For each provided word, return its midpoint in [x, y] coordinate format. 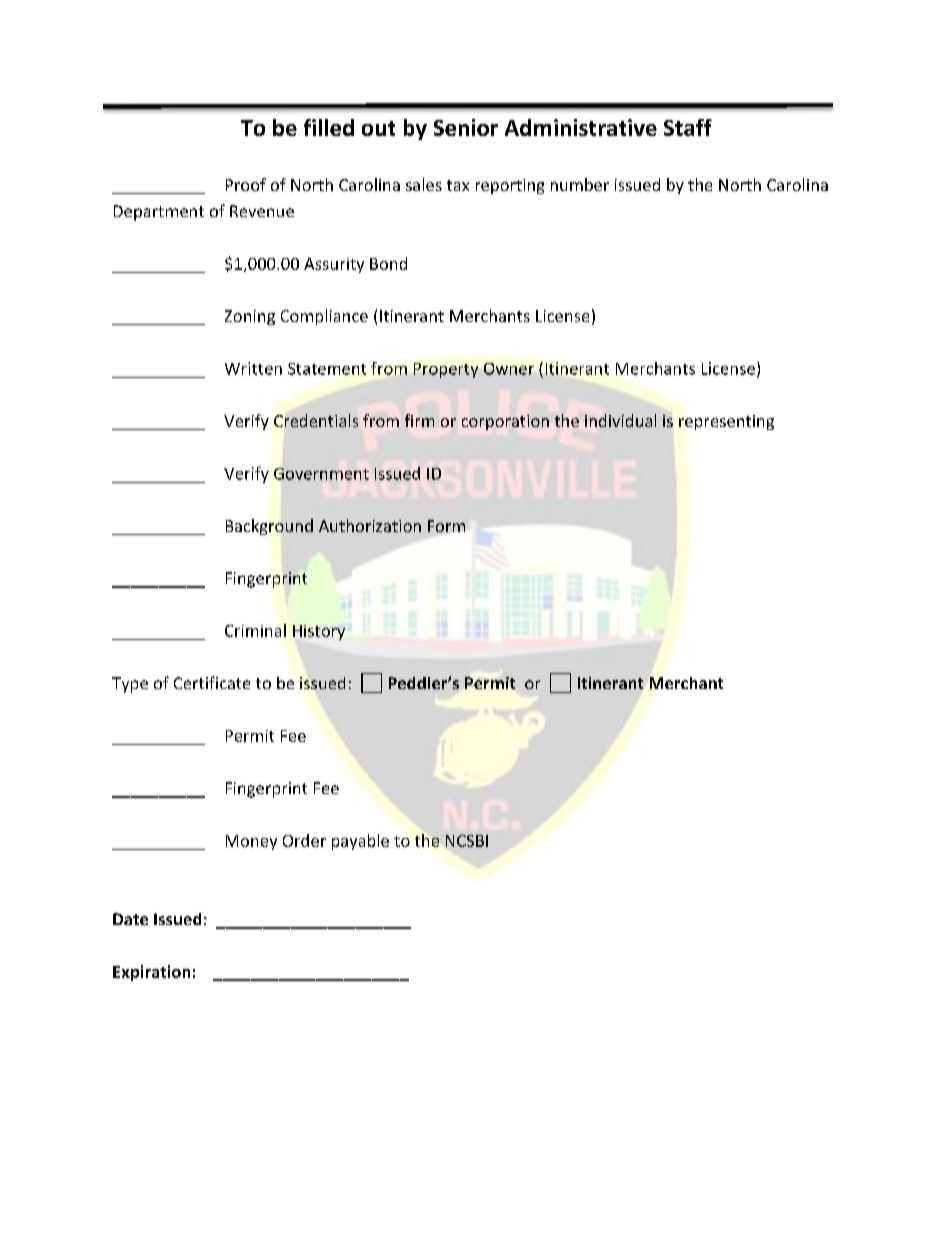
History [319, 632]
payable [360, 842]
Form [446, 526]
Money [251, 842]
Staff [688, 127]
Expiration [151, 973]
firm [419, 420]
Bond [388, 263]
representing [726, 422]
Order [304, 840]
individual [620, 420]
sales [424, 184]
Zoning [250, 317]
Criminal [255, 630]
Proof [246, 184]
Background [269, 527]
